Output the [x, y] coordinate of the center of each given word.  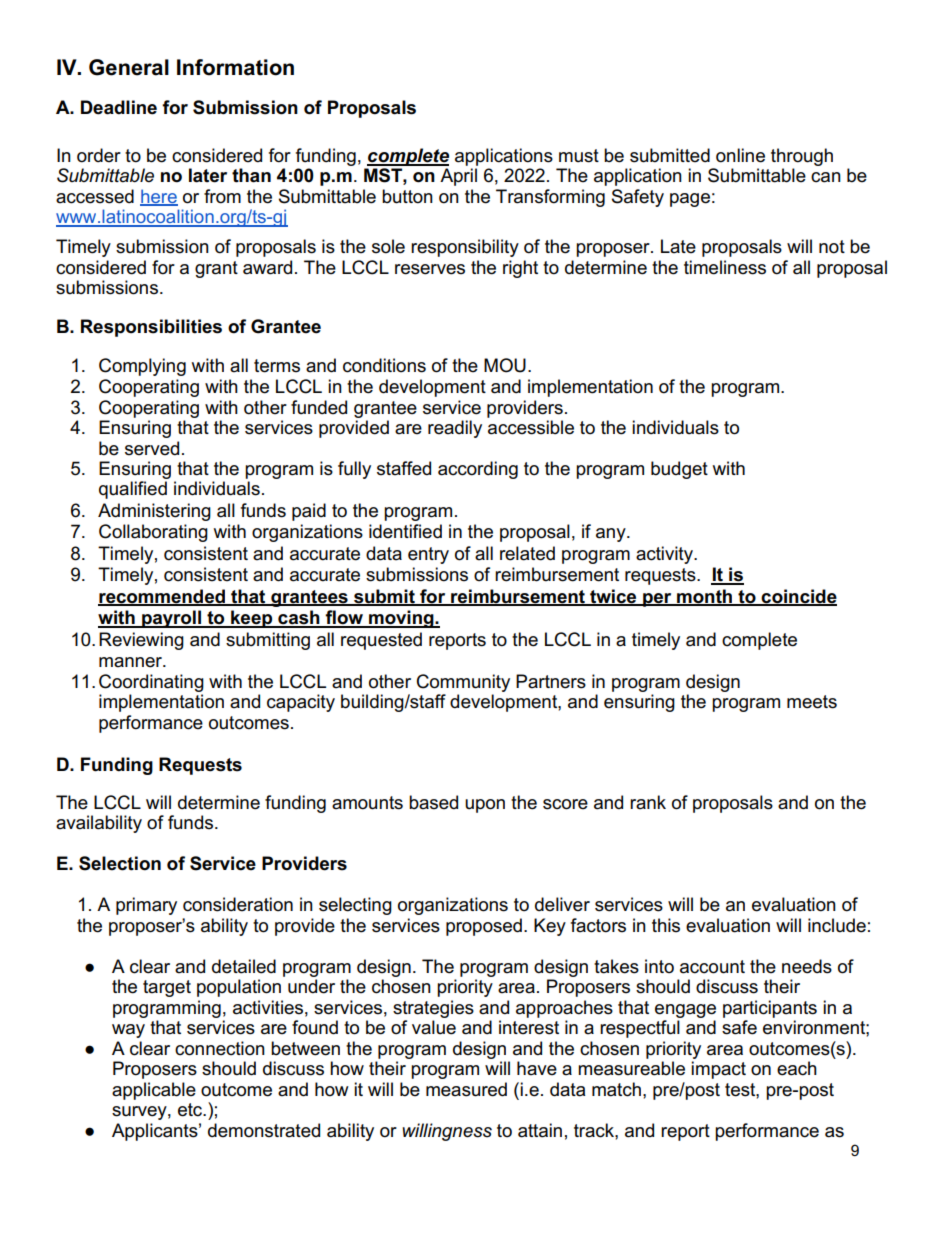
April [458, 177]
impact [718, 1070]
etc [191, 1110]
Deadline [119, 107]
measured [466, 1089]
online [740, 155]
